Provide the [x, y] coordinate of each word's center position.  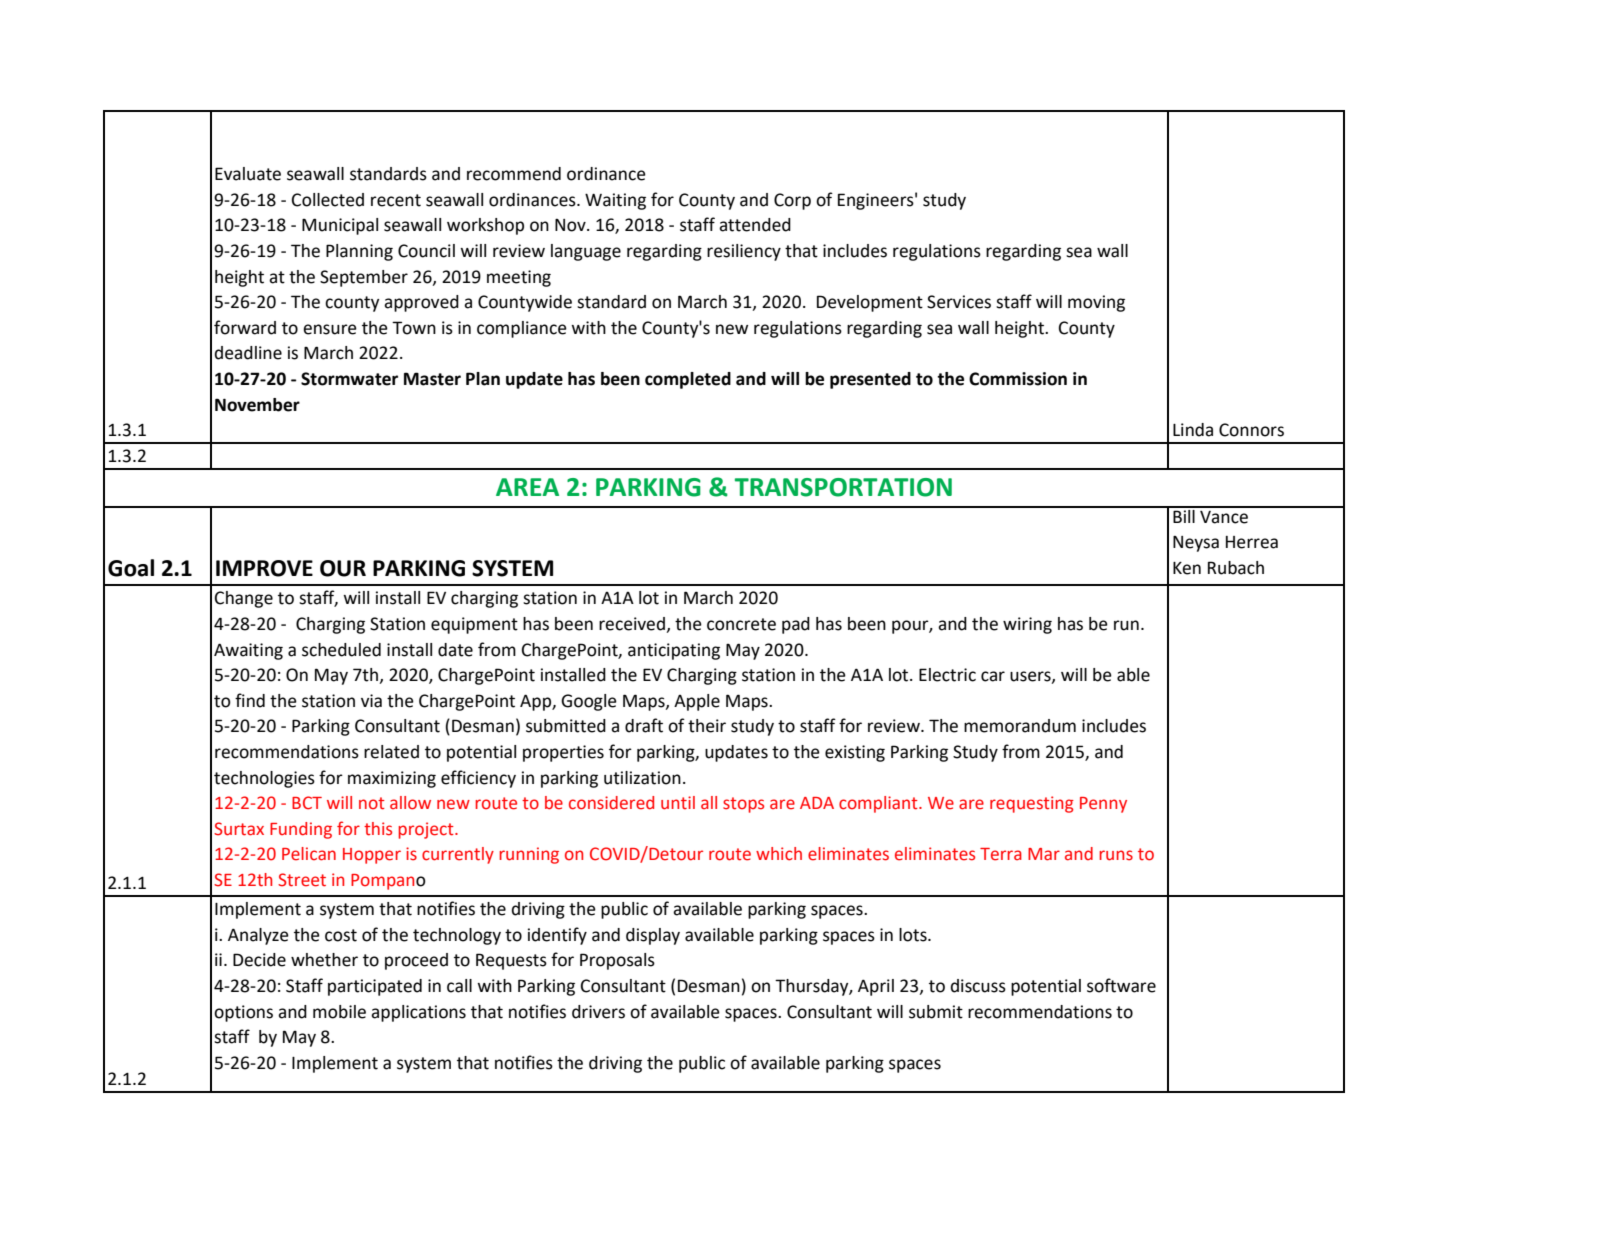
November [257, 405]
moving [1096, 303]
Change [244, 599]
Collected [328, 200]
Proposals [617, 961]
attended [755, 225]
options [243, 1013]
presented [870, 380]
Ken [1187, 568]
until [678, 803]
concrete [741, 624]
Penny [1103, 805]
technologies [264, 779]
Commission [1018, 379]
